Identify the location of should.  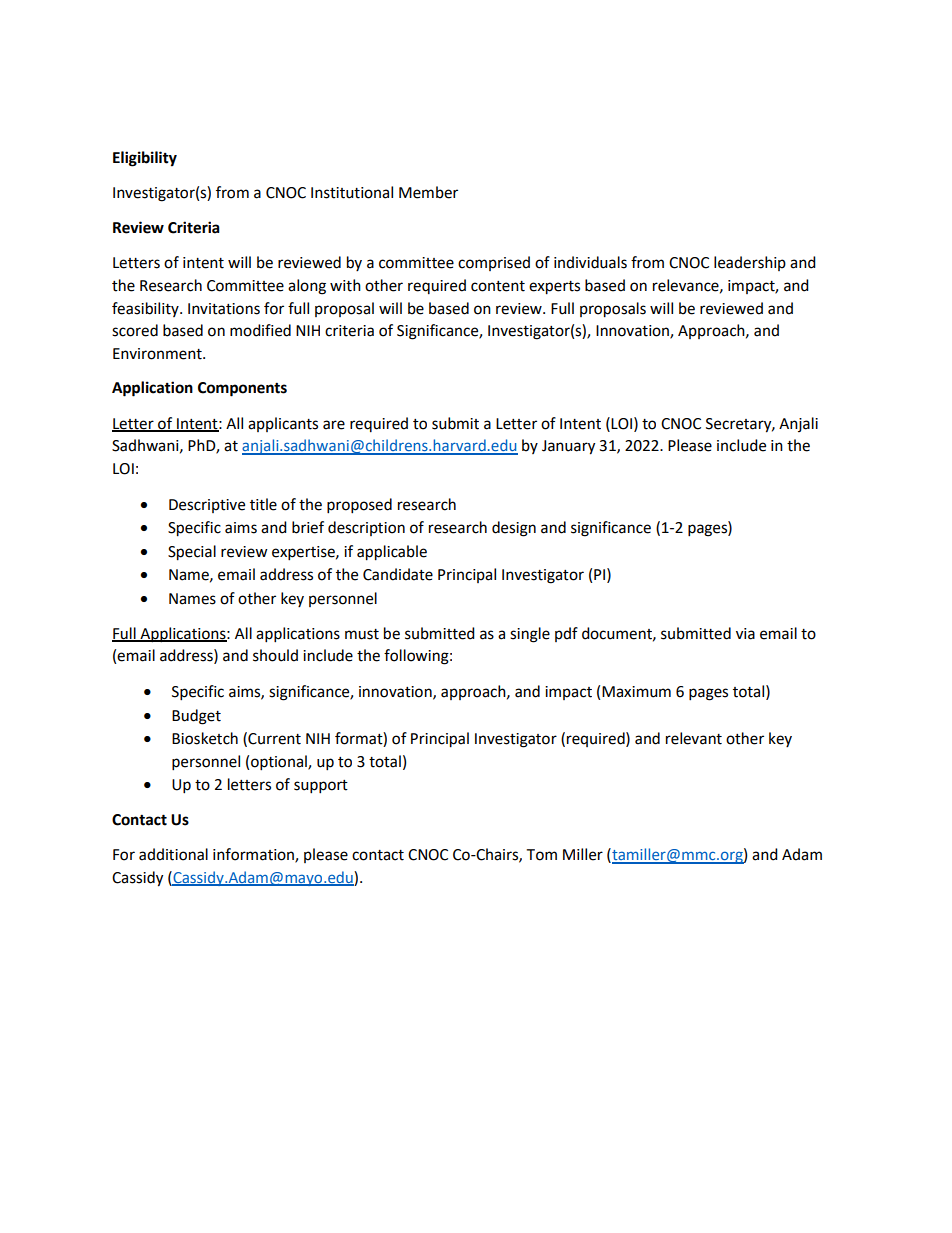
(275, 655).
